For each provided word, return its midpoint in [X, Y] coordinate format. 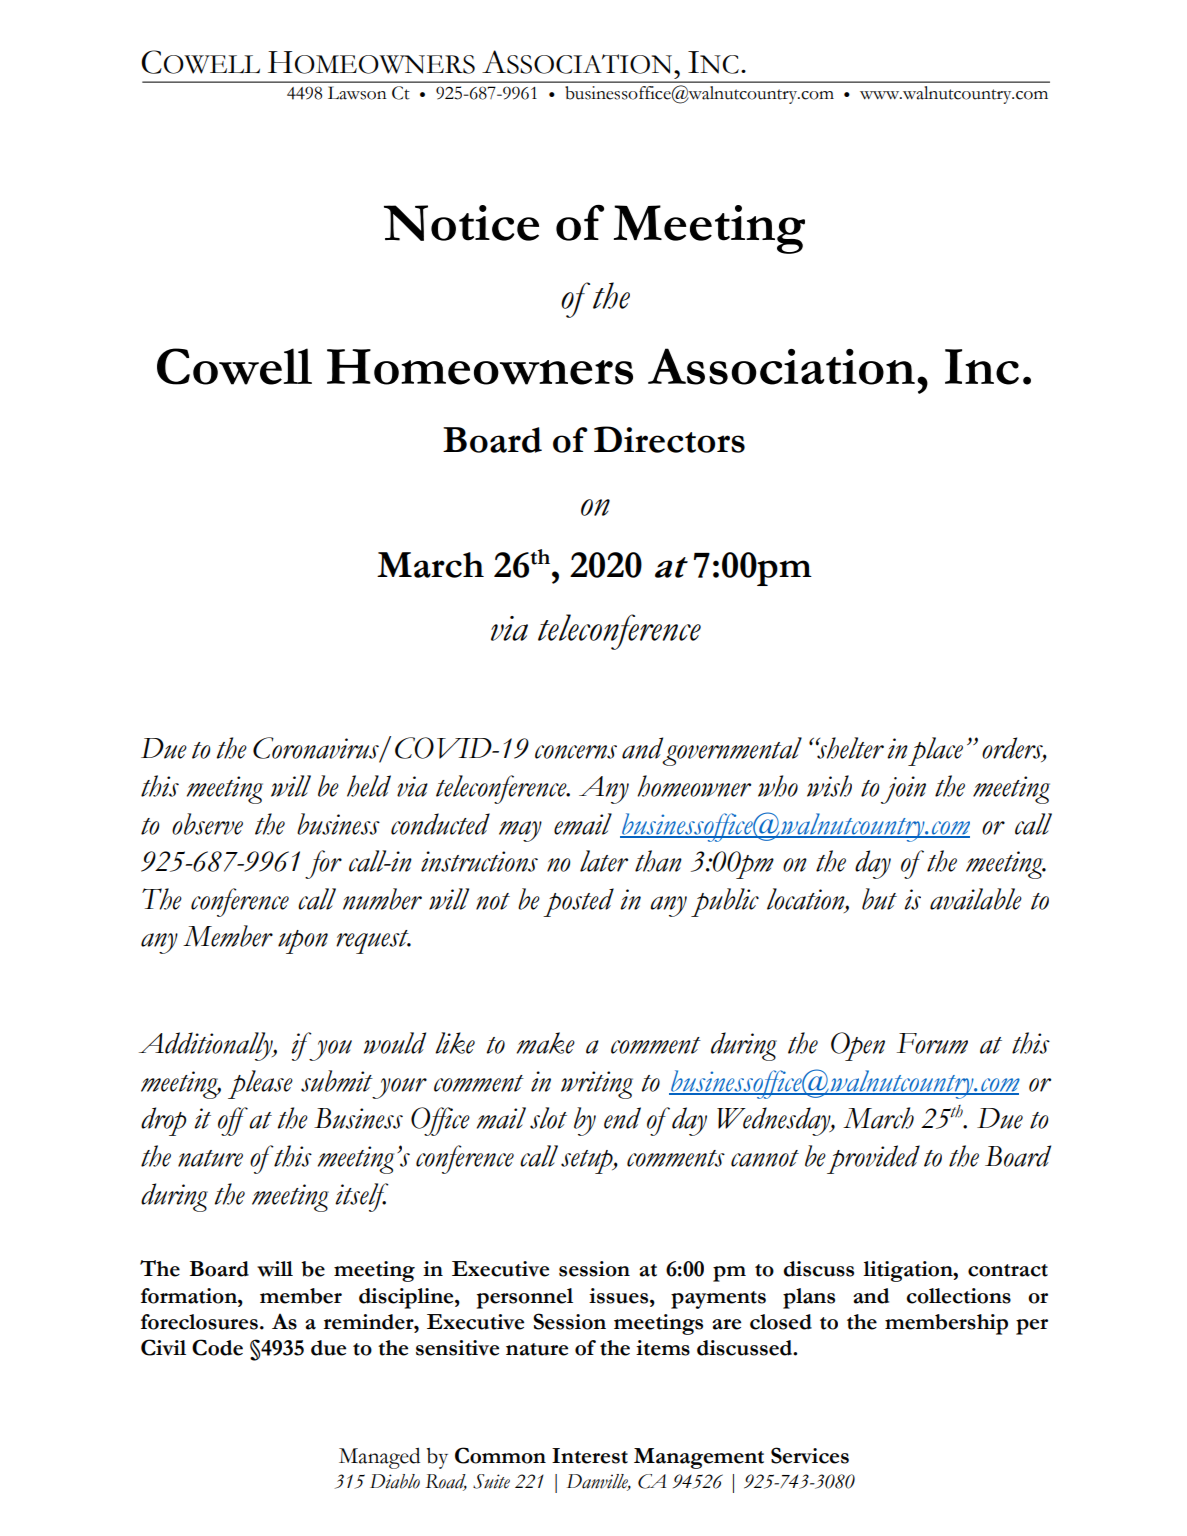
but [879, 899]
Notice [461, 223]
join [903, 790]
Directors [669, 439]
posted [578, 902]
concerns [576, 752]
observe [207, 824]
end [622, 1118]
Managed [379, 1458]
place [935, 751]
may [520, 831]
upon [303, 942]
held [369, 786]
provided [873, 1159]
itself [362, 1197]
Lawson [357, 93]
